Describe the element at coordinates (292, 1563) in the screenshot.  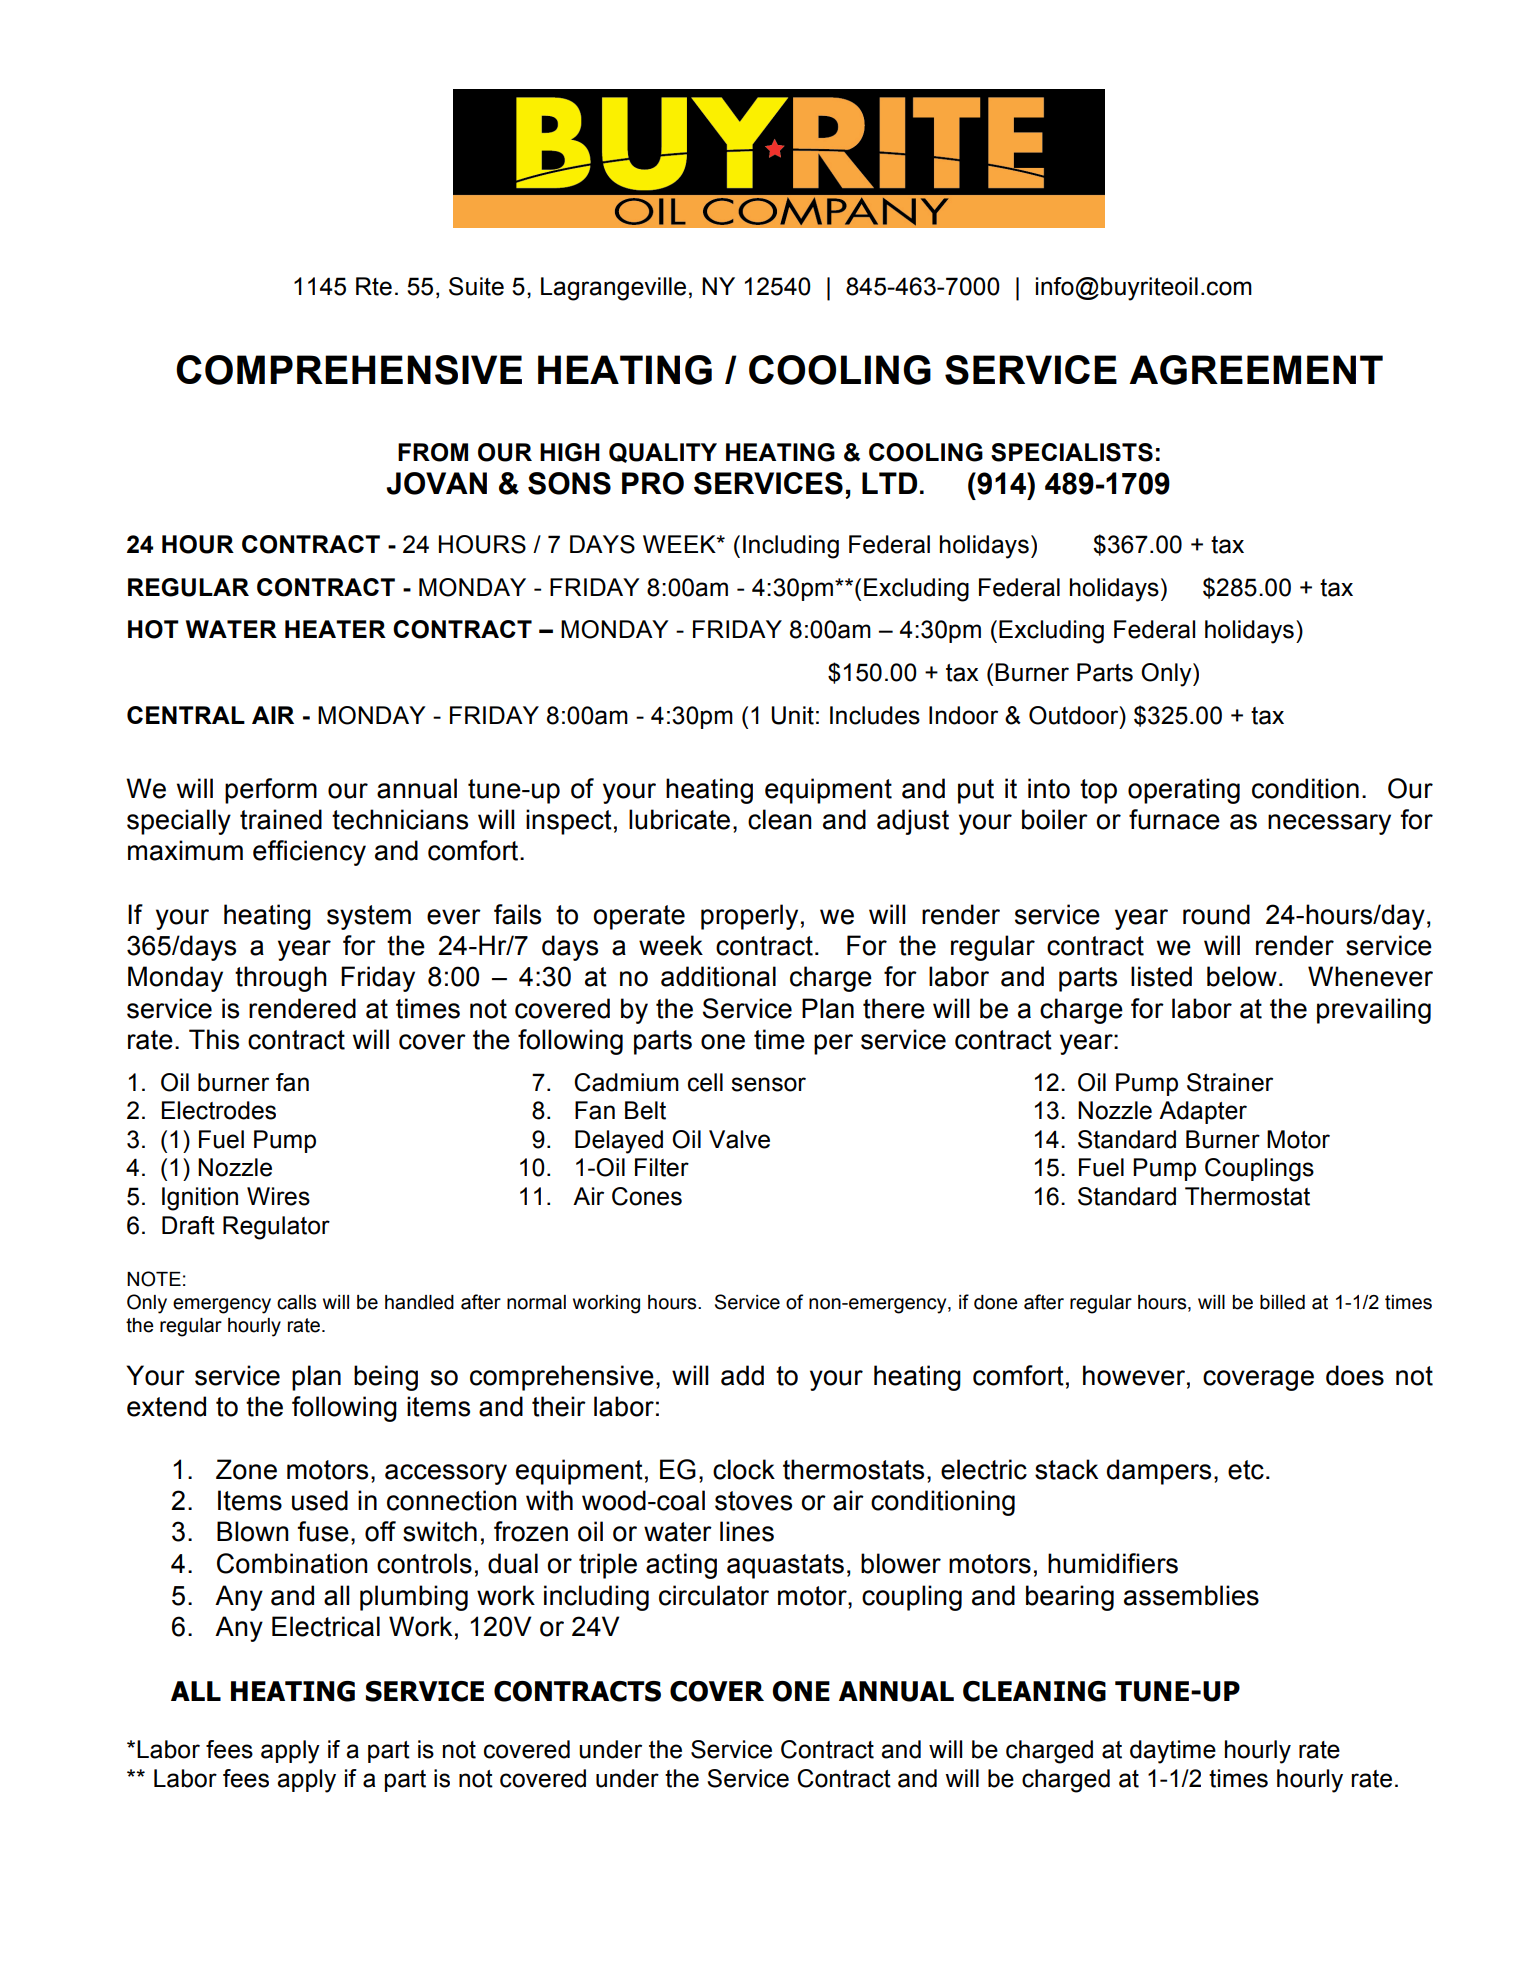
I see `Combination` at that location.
